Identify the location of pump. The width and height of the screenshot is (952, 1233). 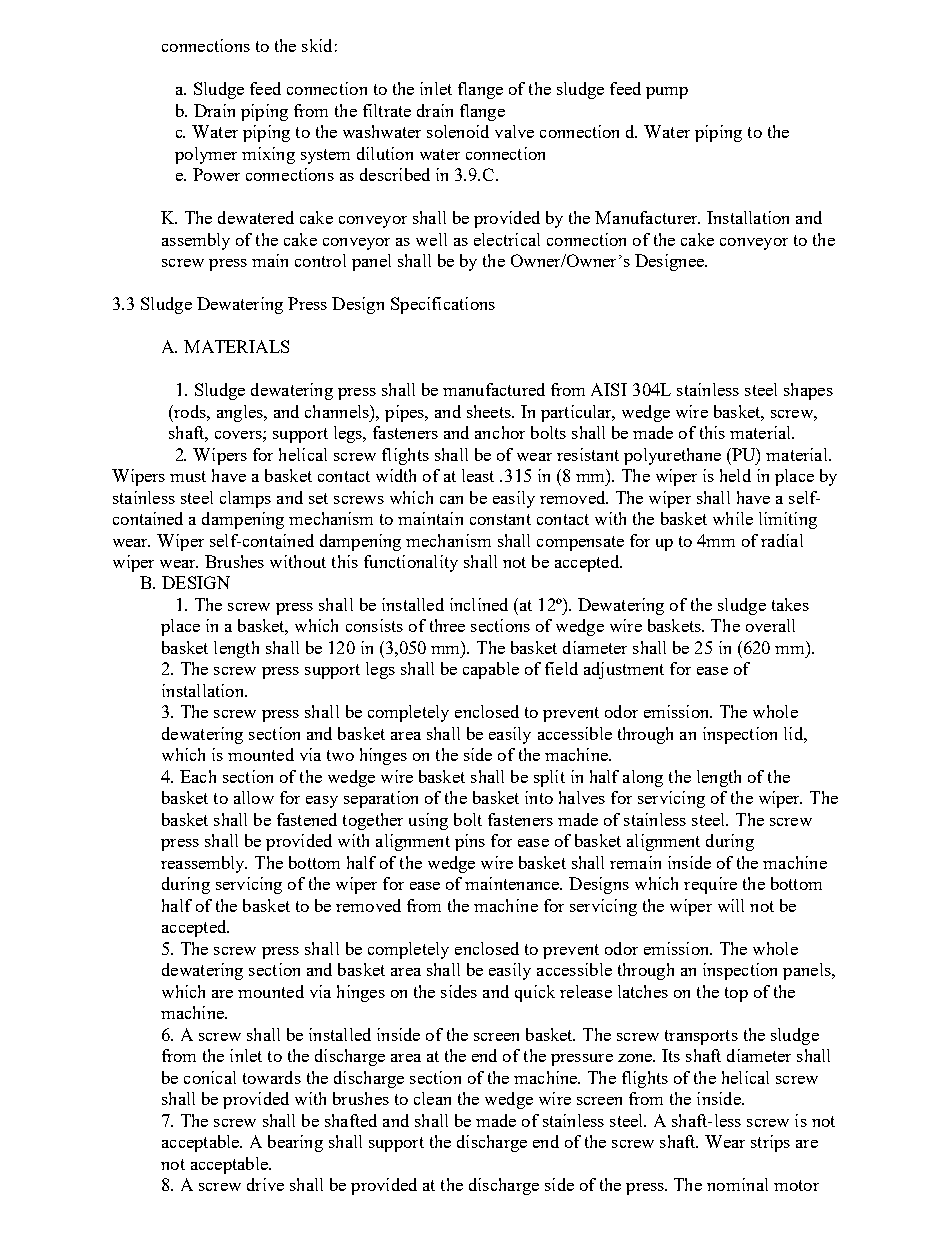
(667, 93).
